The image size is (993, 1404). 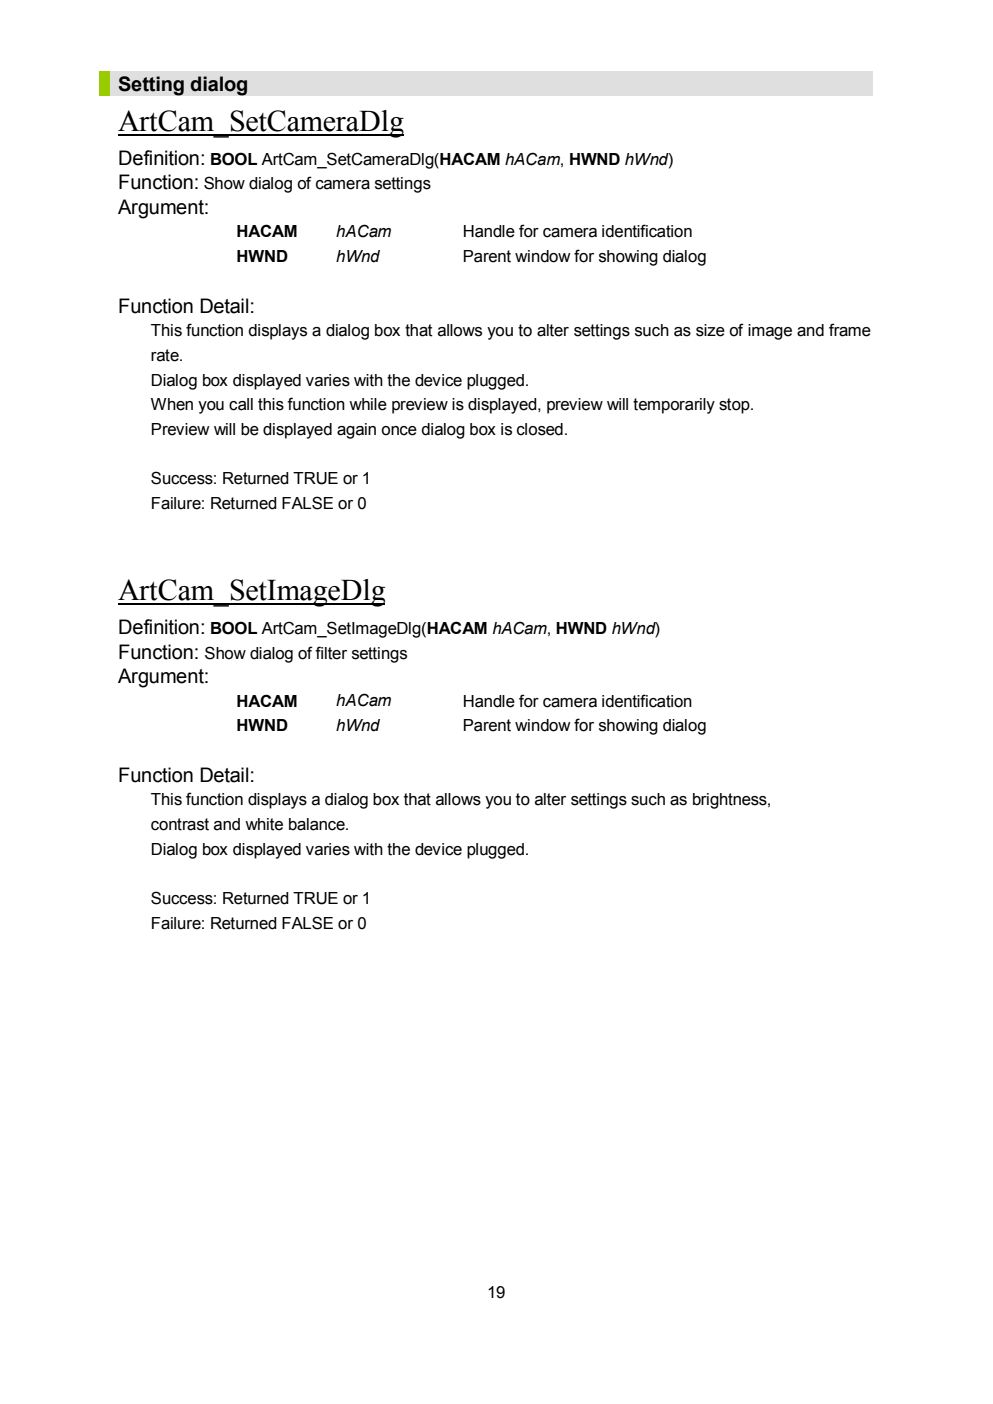 What do you see at coordinates (735, 406) in the screenshot?
I see `stop` at bounding box center [735, 406].
